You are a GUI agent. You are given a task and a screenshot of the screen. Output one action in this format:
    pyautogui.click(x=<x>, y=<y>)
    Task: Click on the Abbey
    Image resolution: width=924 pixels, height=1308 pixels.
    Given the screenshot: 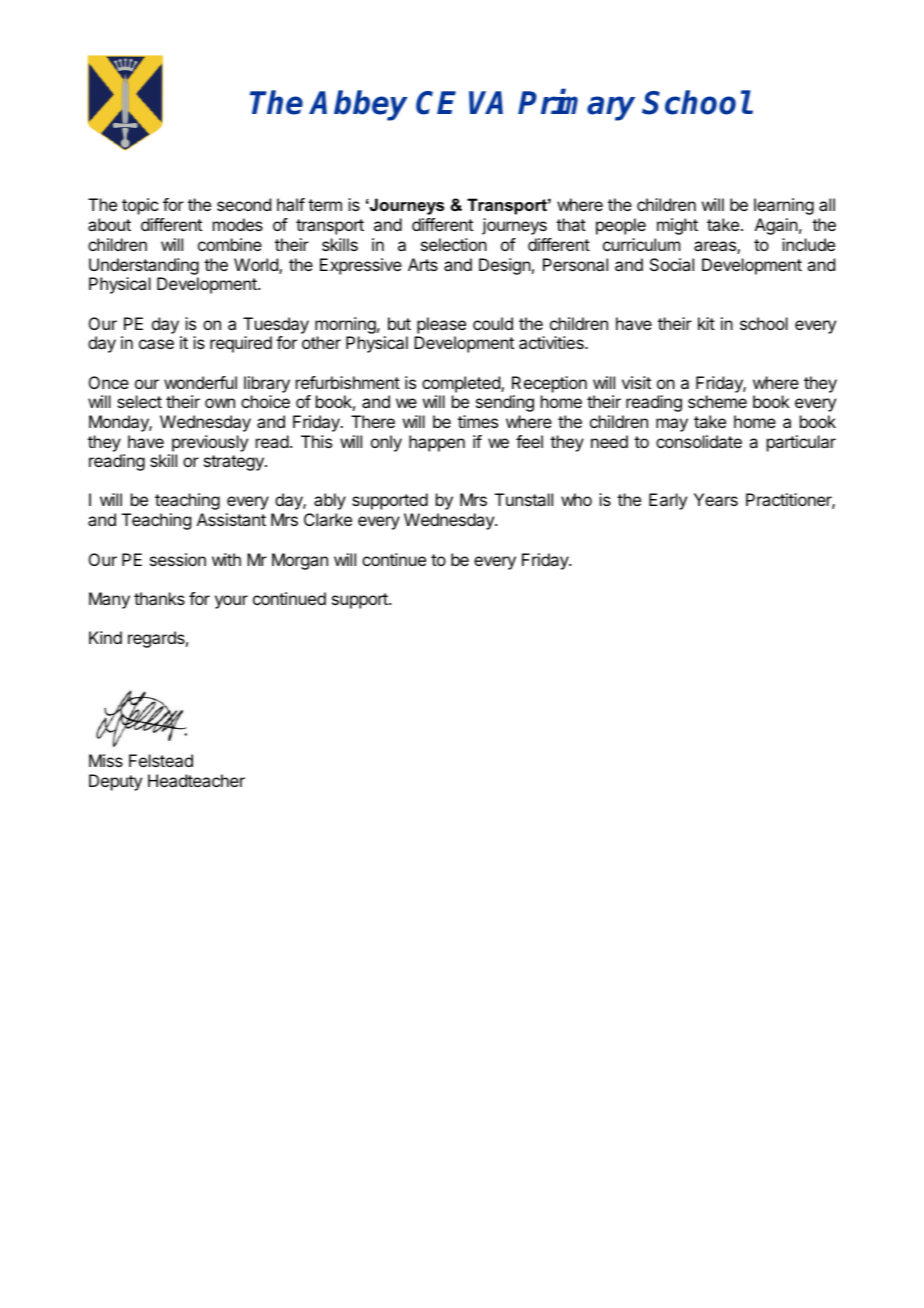 What is the action you would take?
    pyautogui.click(x=358, y=105)
